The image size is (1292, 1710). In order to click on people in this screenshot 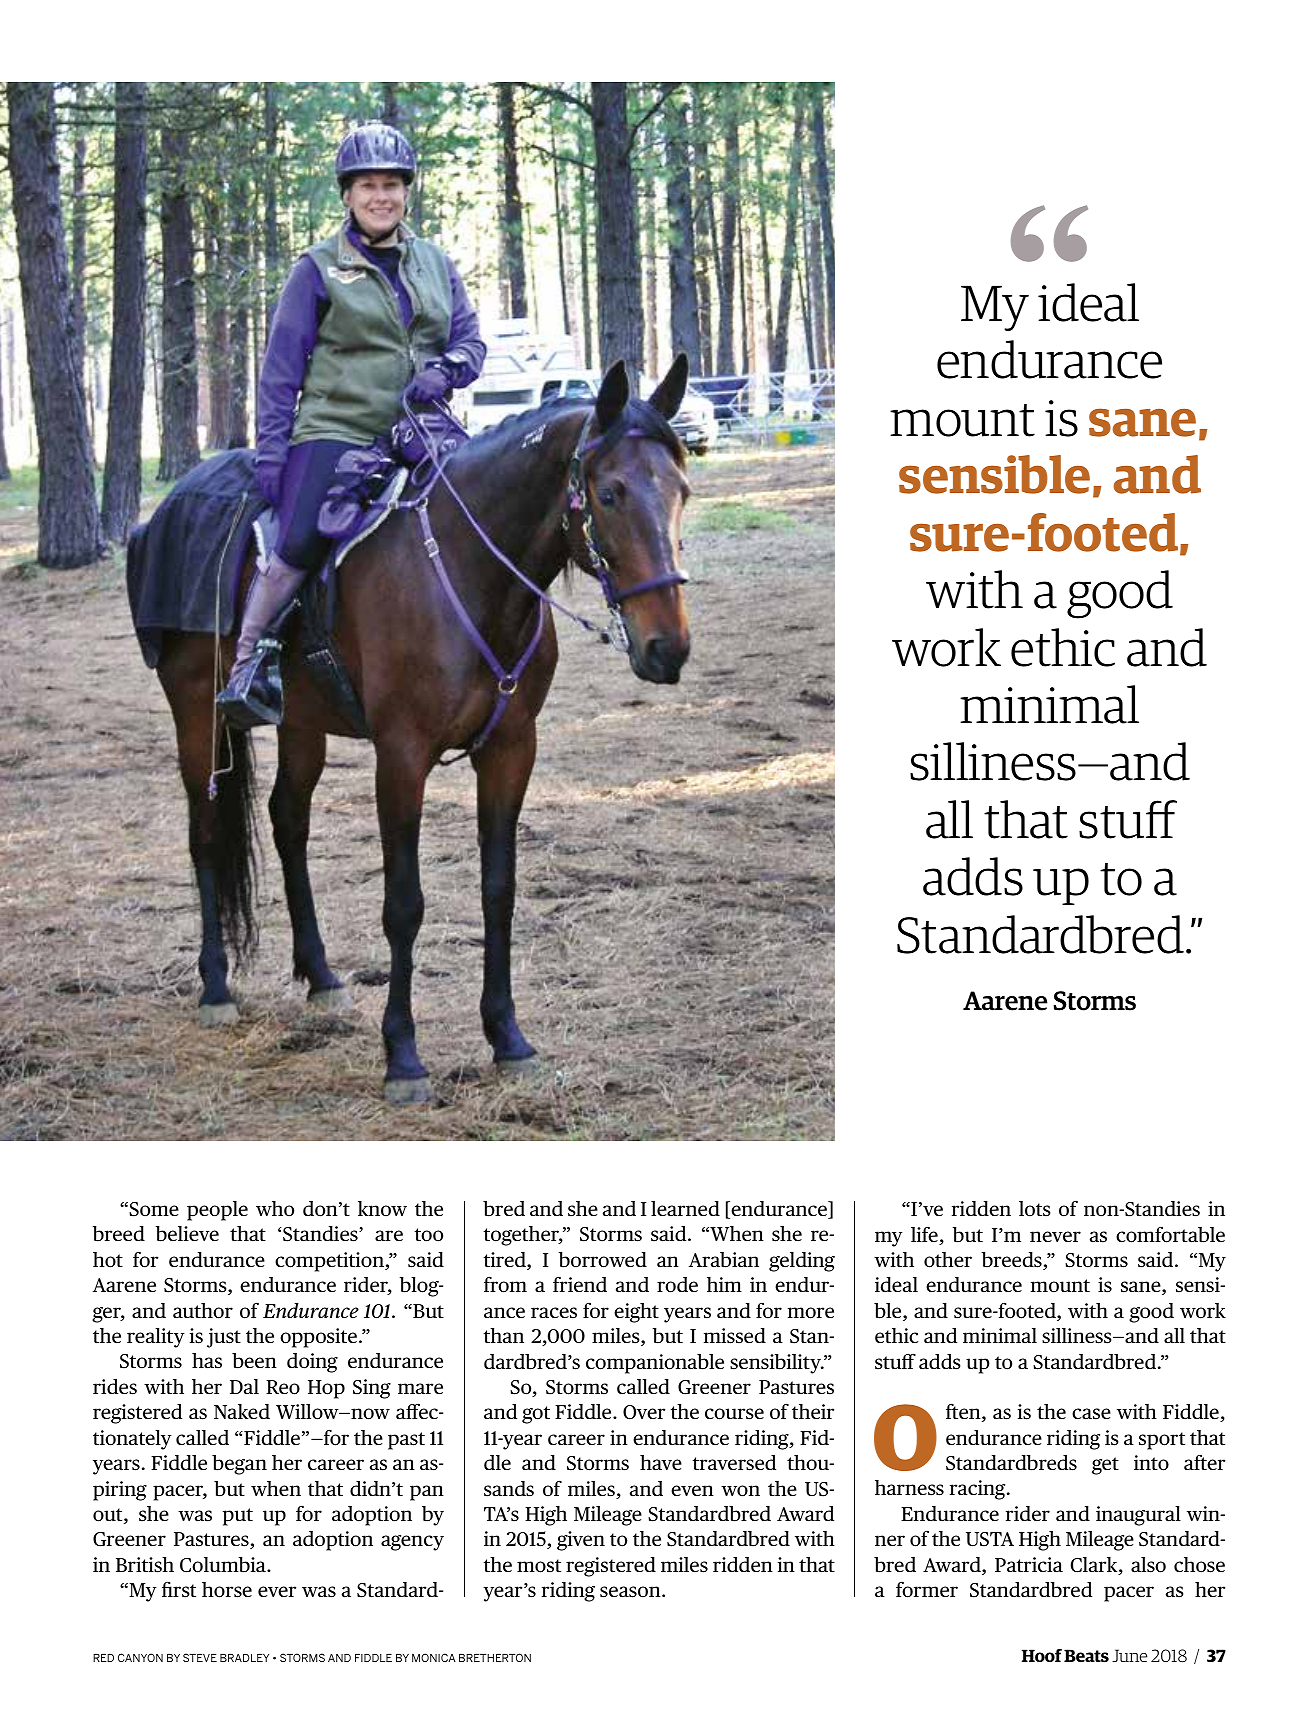, I will do `click(217, 1211)`.
